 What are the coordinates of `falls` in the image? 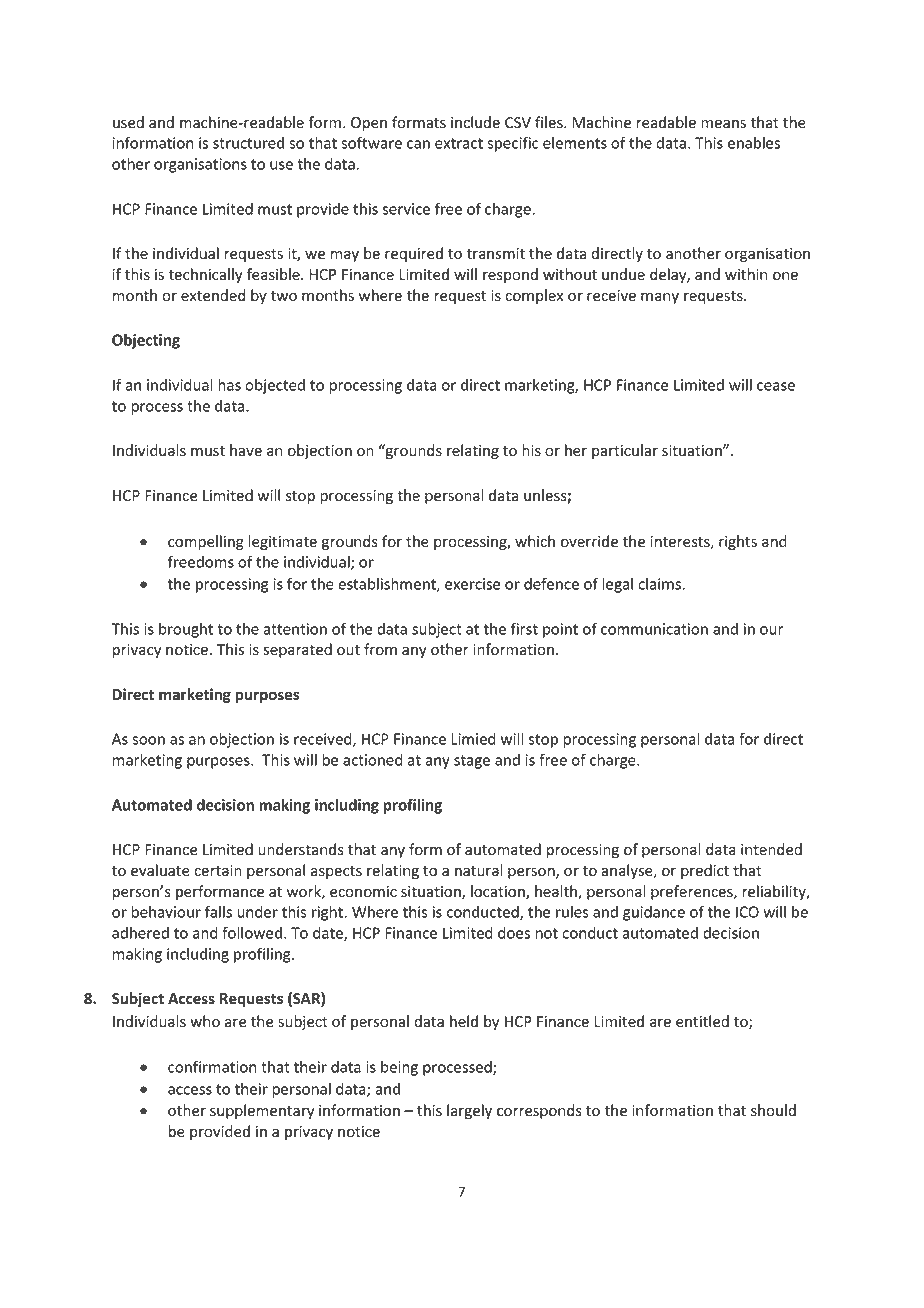 It's located at (218, 911).
